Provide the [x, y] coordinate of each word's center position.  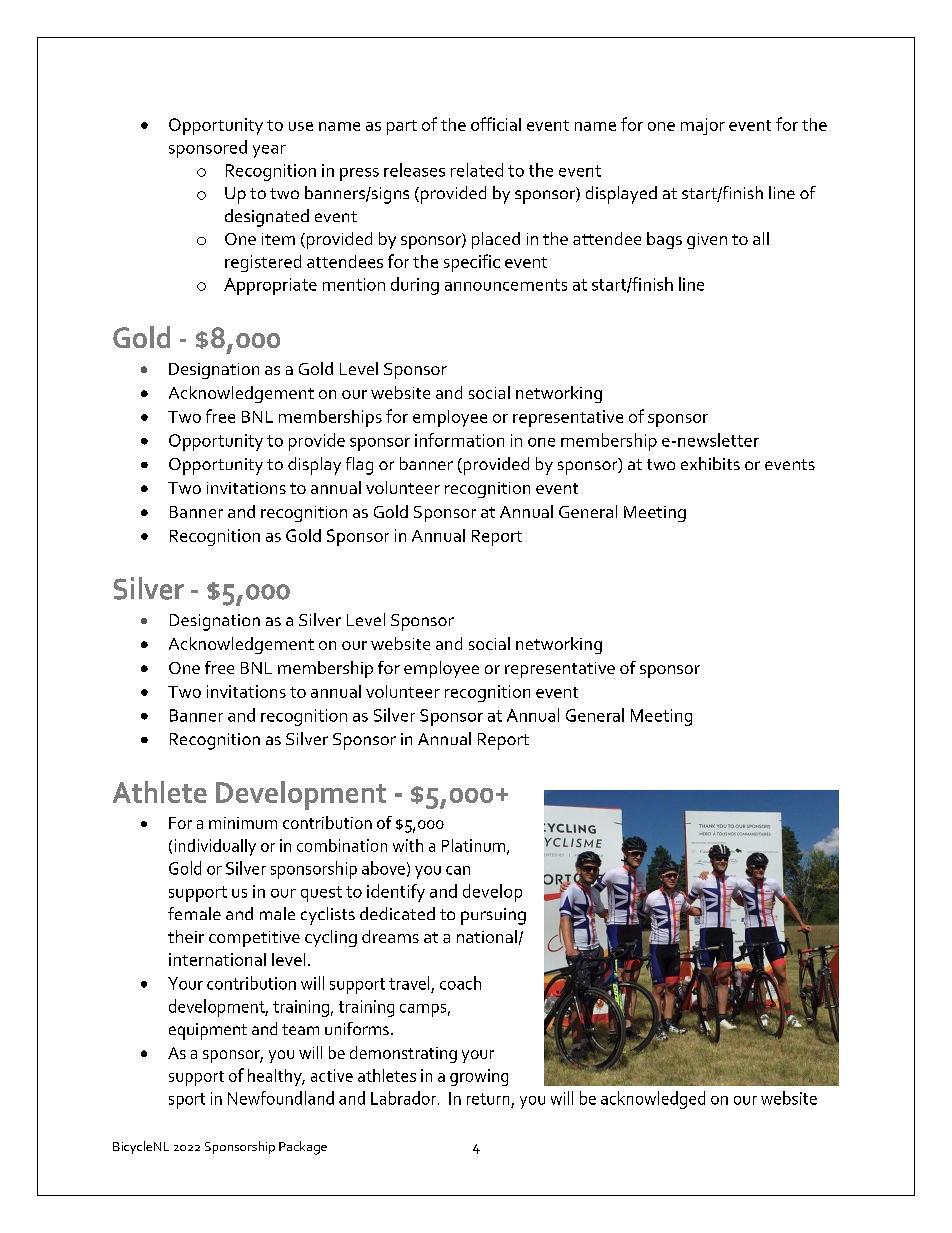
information [459, 440]
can [458, 870]
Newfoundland [281, 1098]
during [415, 286]
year [269, 151]
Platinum [475, 846]
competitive [254, 939]
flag [359, 466]
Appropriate [270, 286]
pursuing [493, 916]
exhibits [710, 463]
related [477, 170]
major [703, 126]
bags [664, 240]
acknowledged [653, 1100]
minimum [243, 823]
